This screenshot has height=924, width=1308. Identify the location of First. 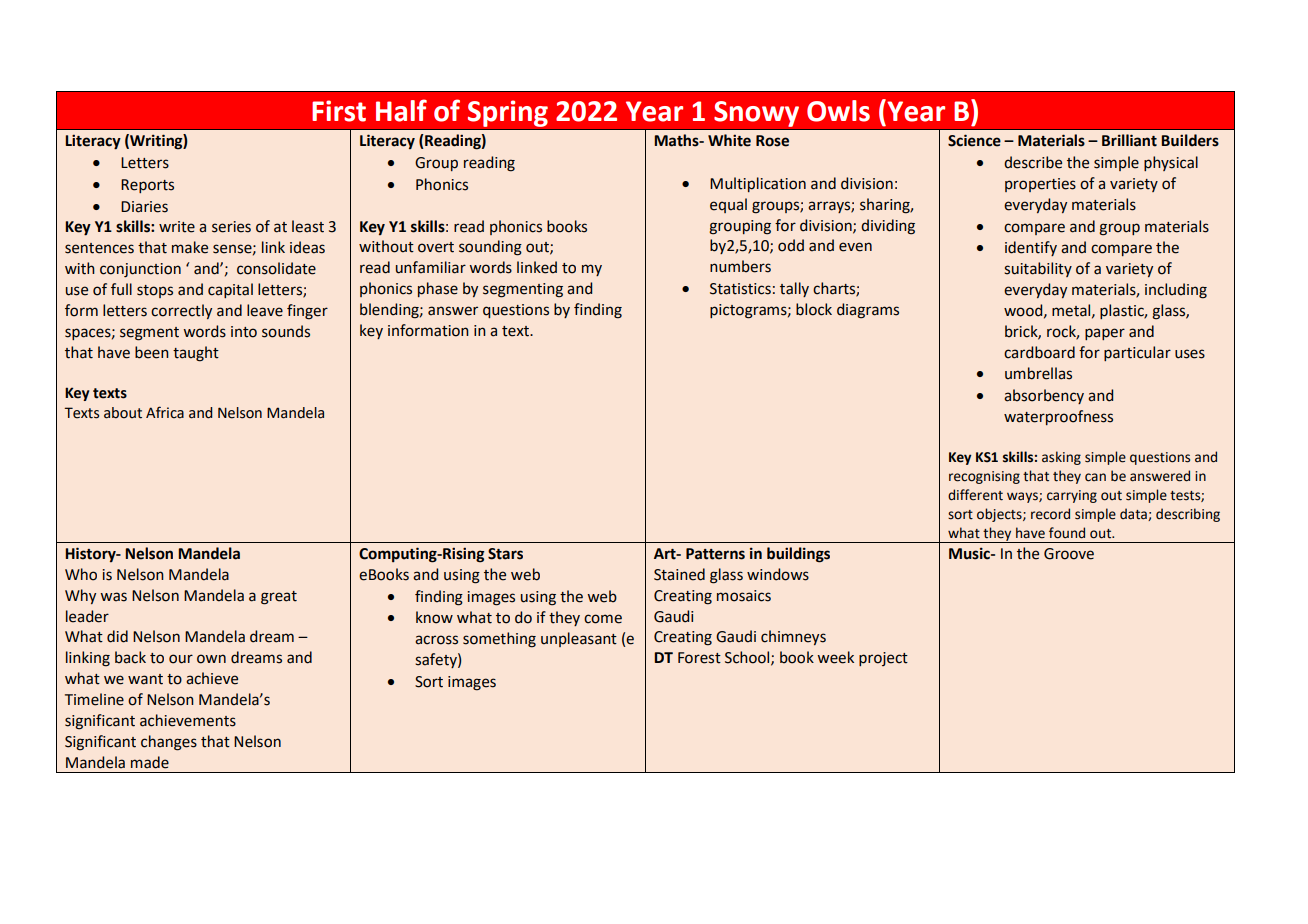
(339, 111).
